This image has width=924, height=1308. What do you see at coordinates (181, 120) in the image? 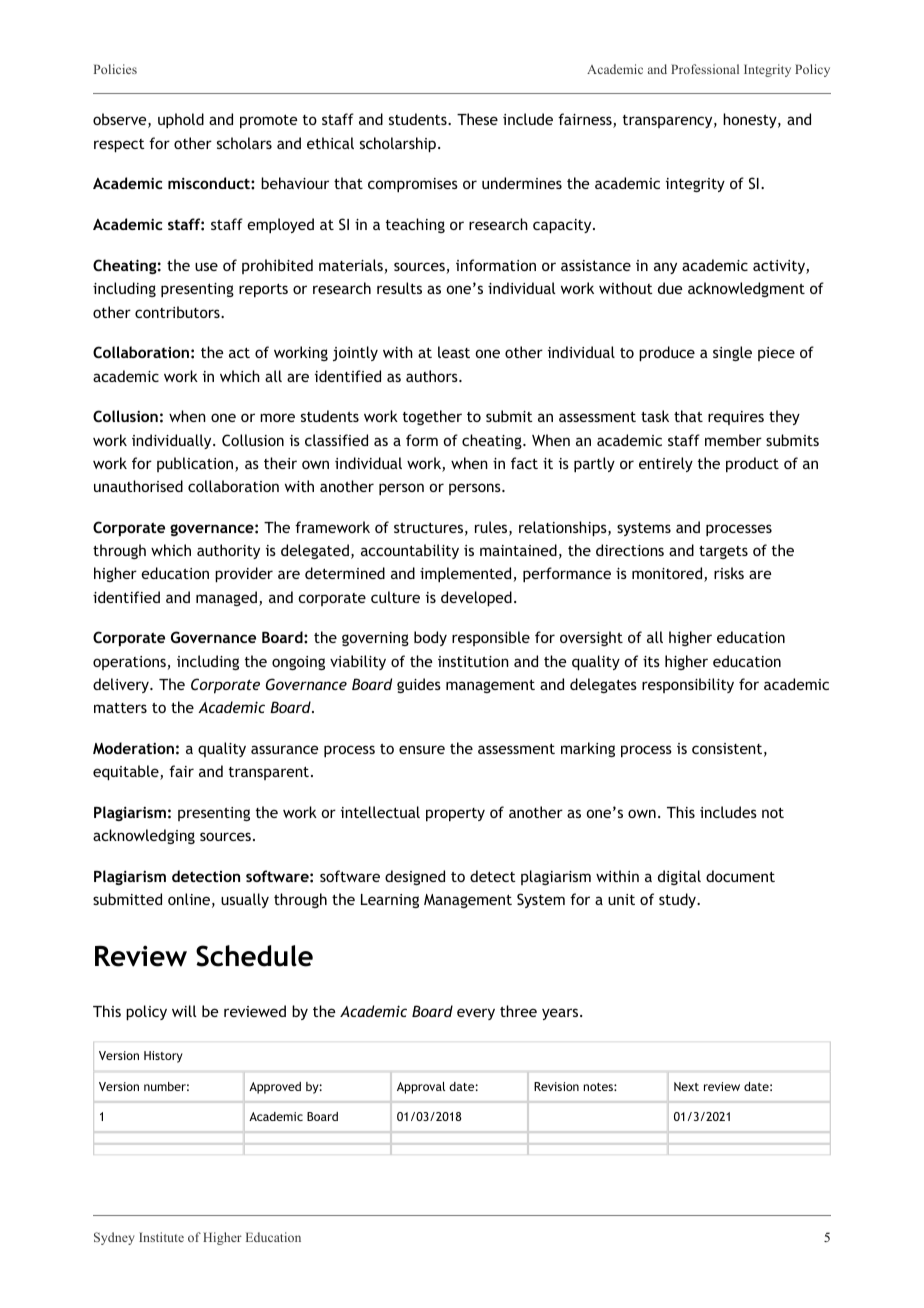
I see `uphold` at bounding box center [181, 120].
